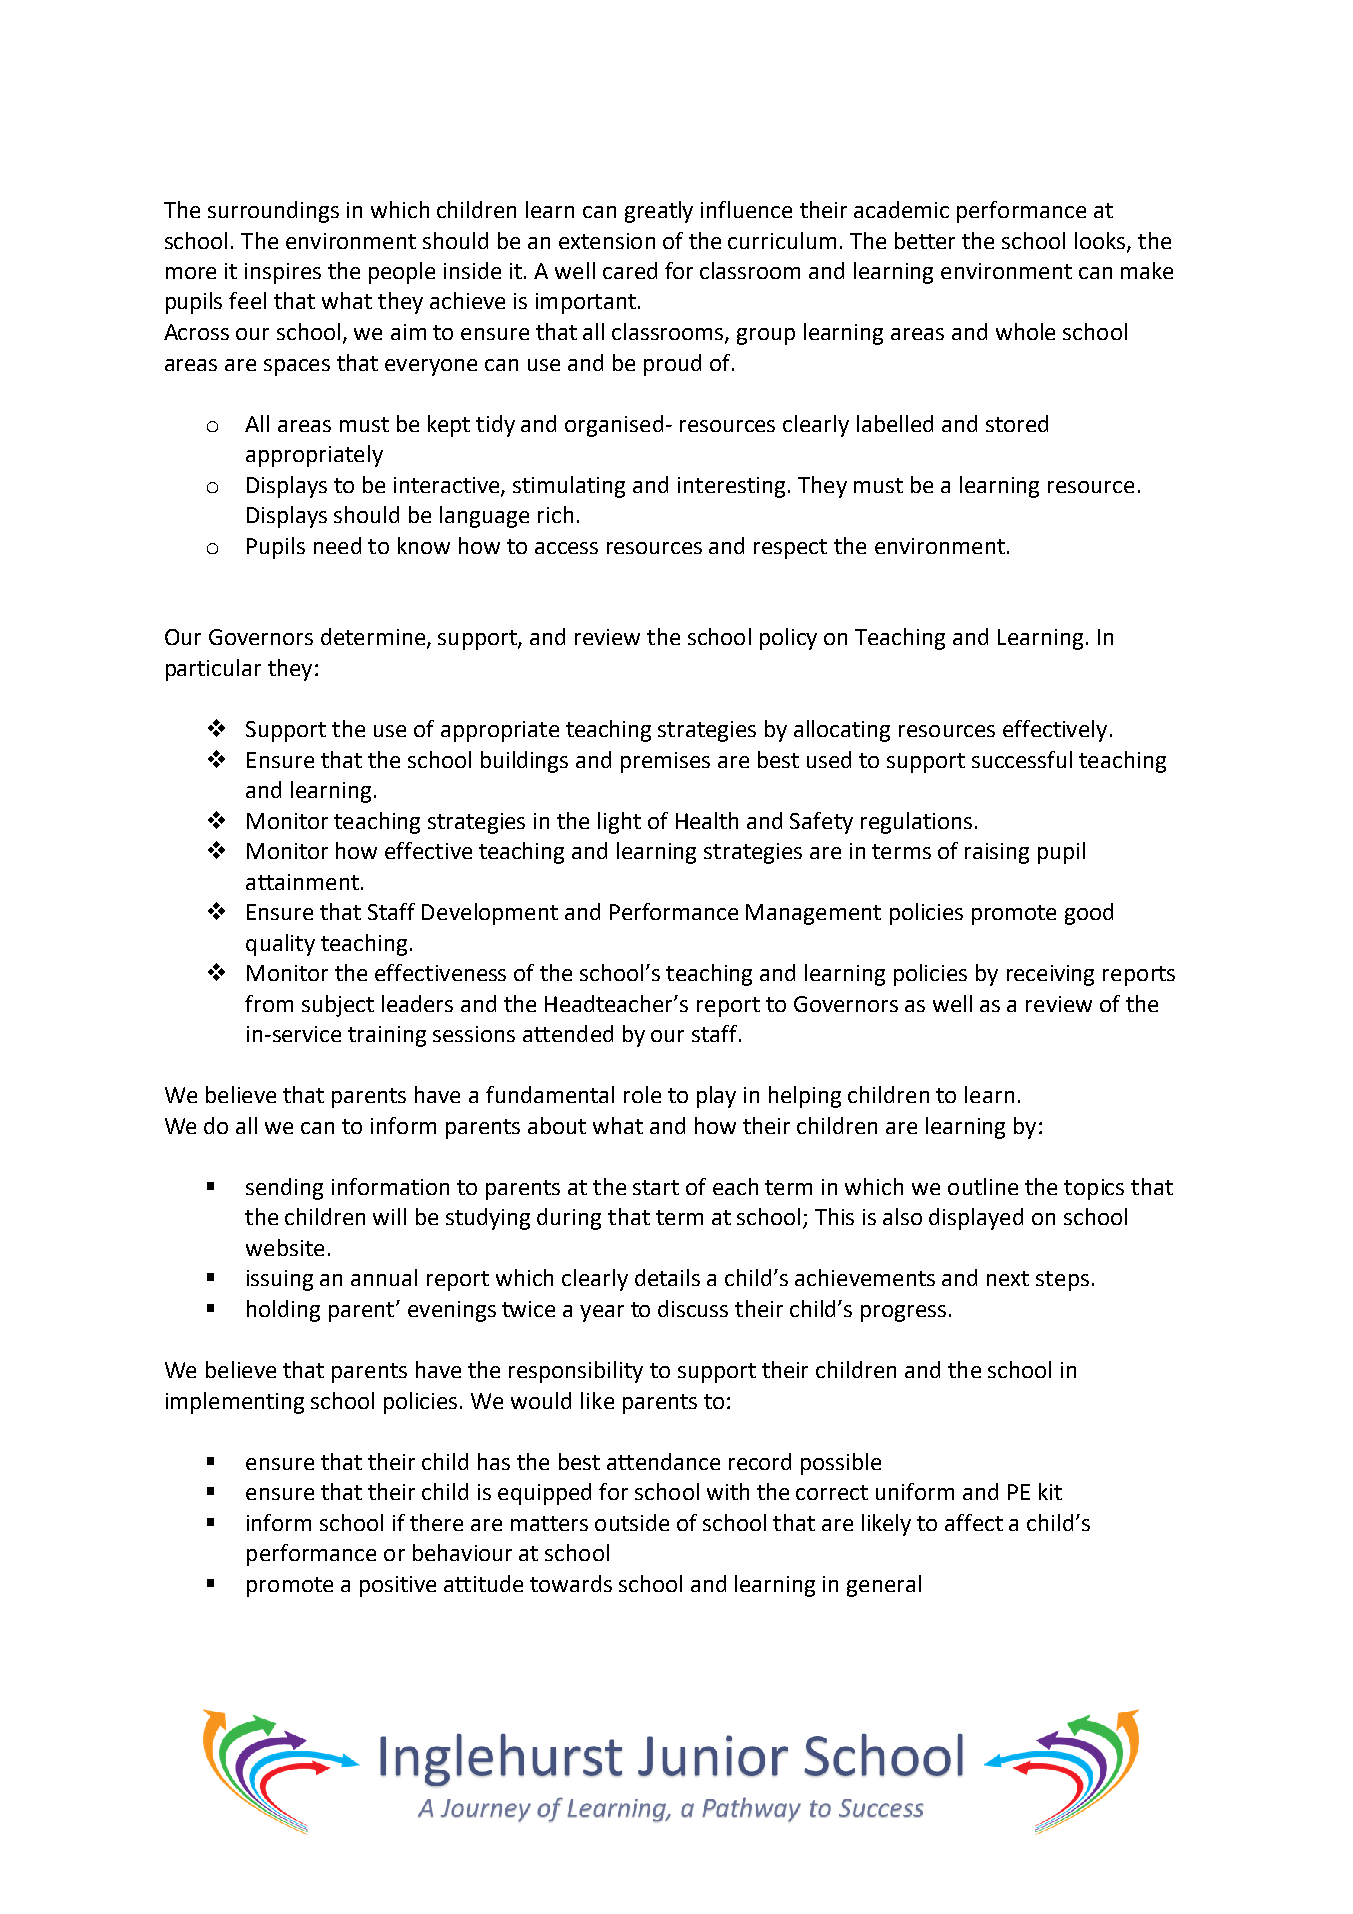  I want to click on need, so click(337, 545).
